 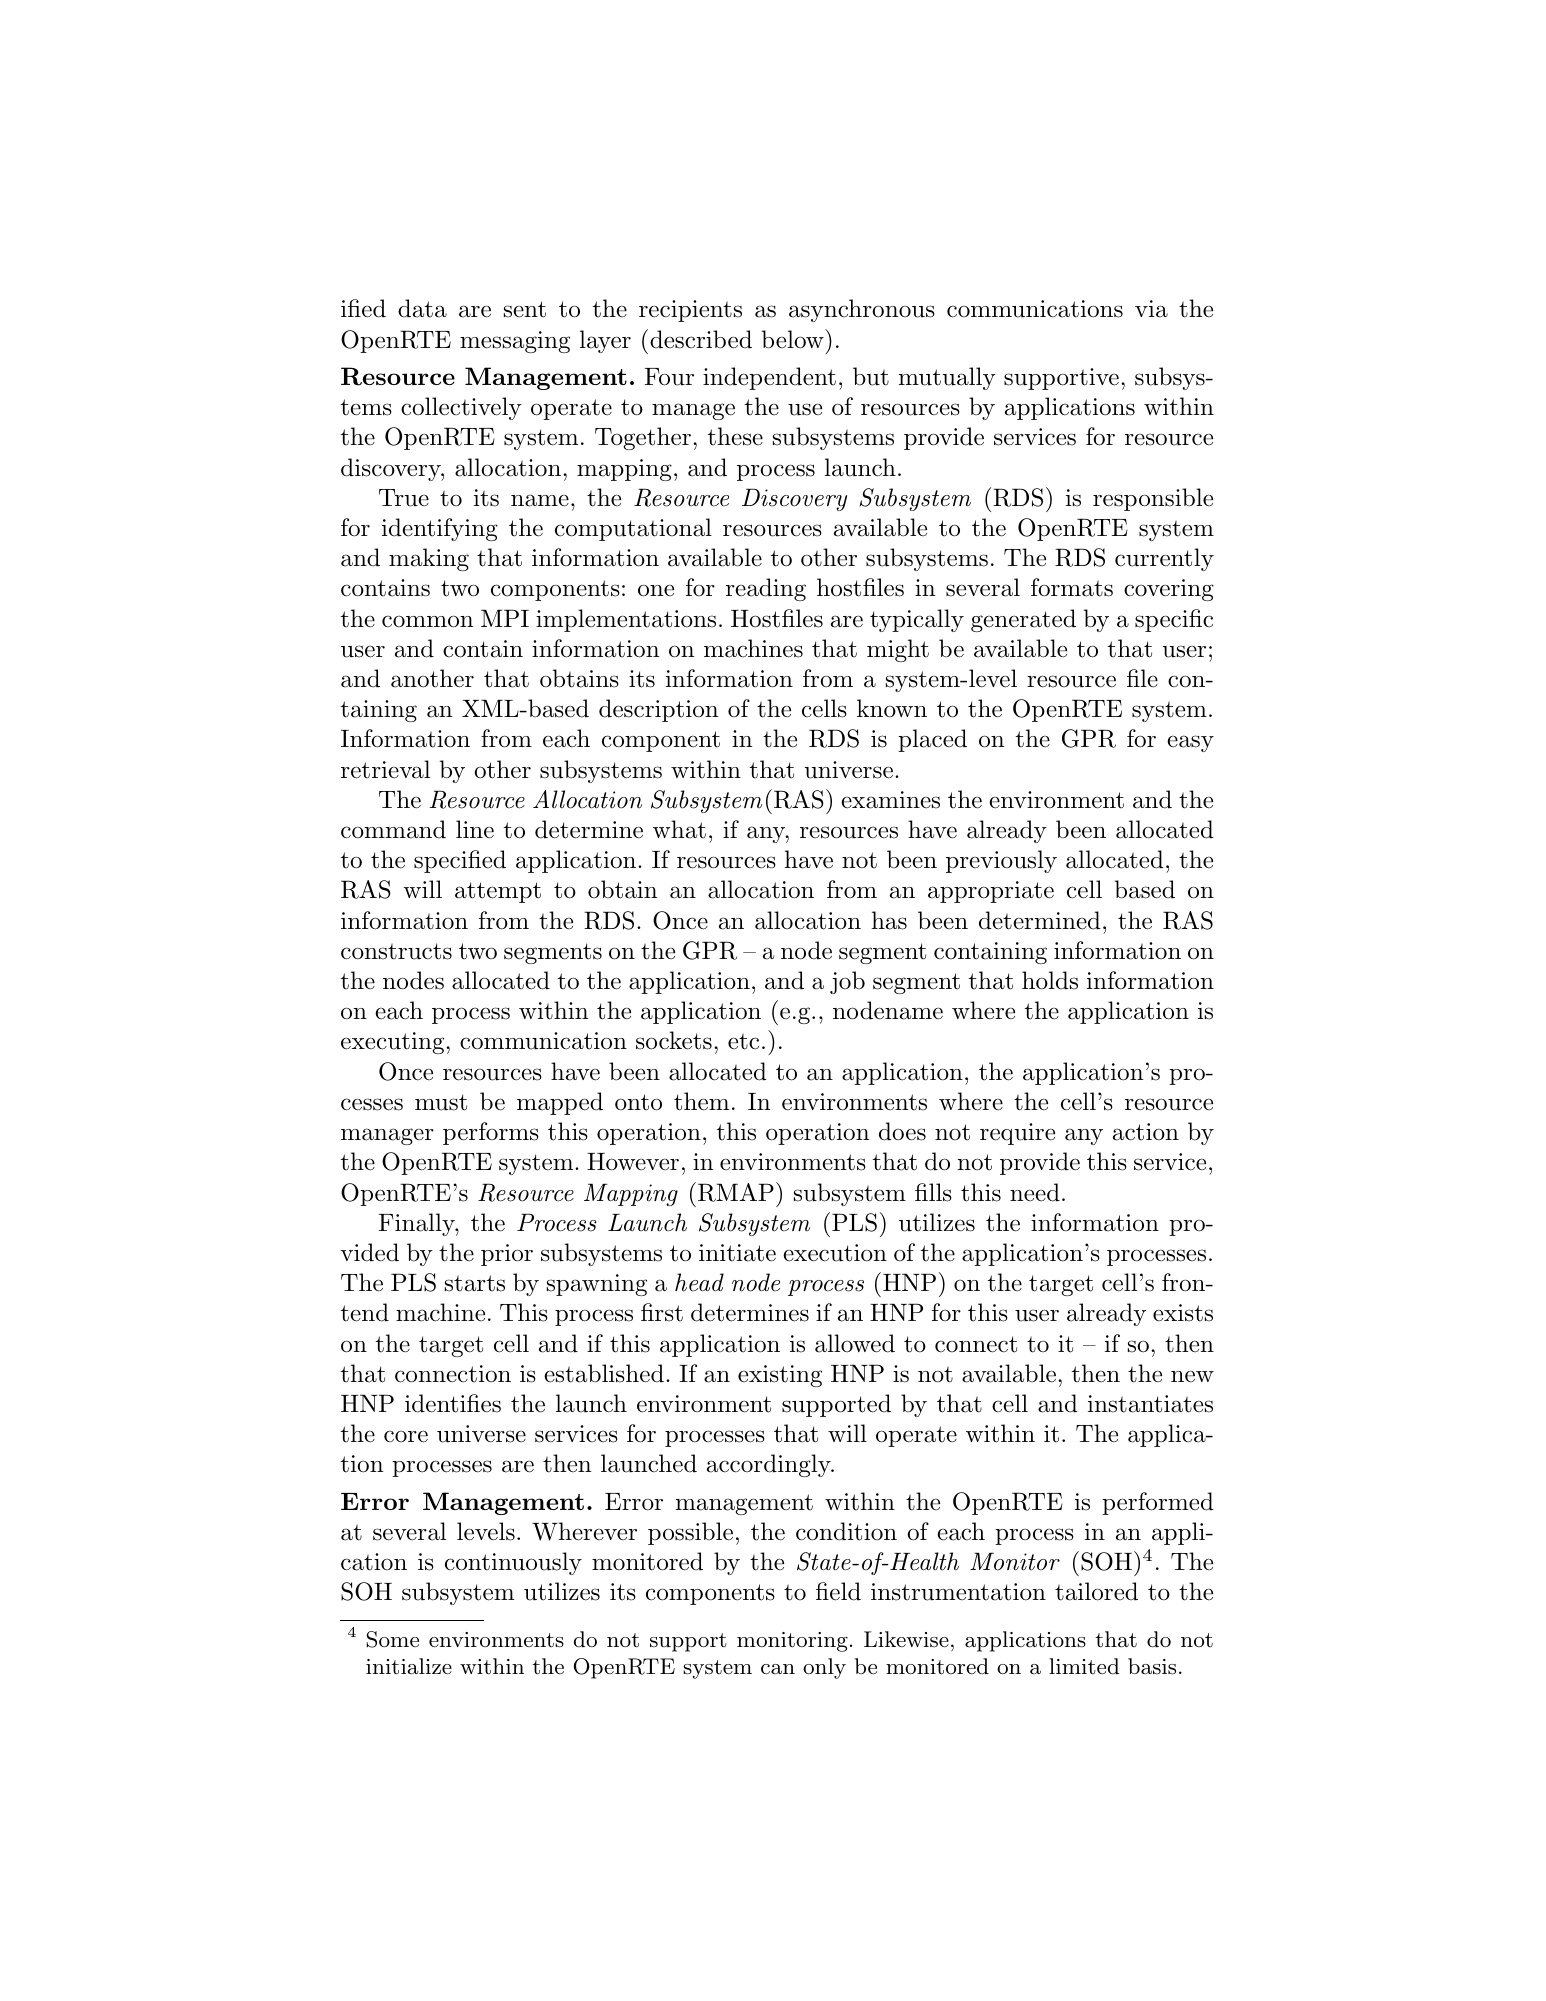 What do you see at coordinates (1151, 309) in the screenshot?
I see `via` at bounding box center [1151, 309].
